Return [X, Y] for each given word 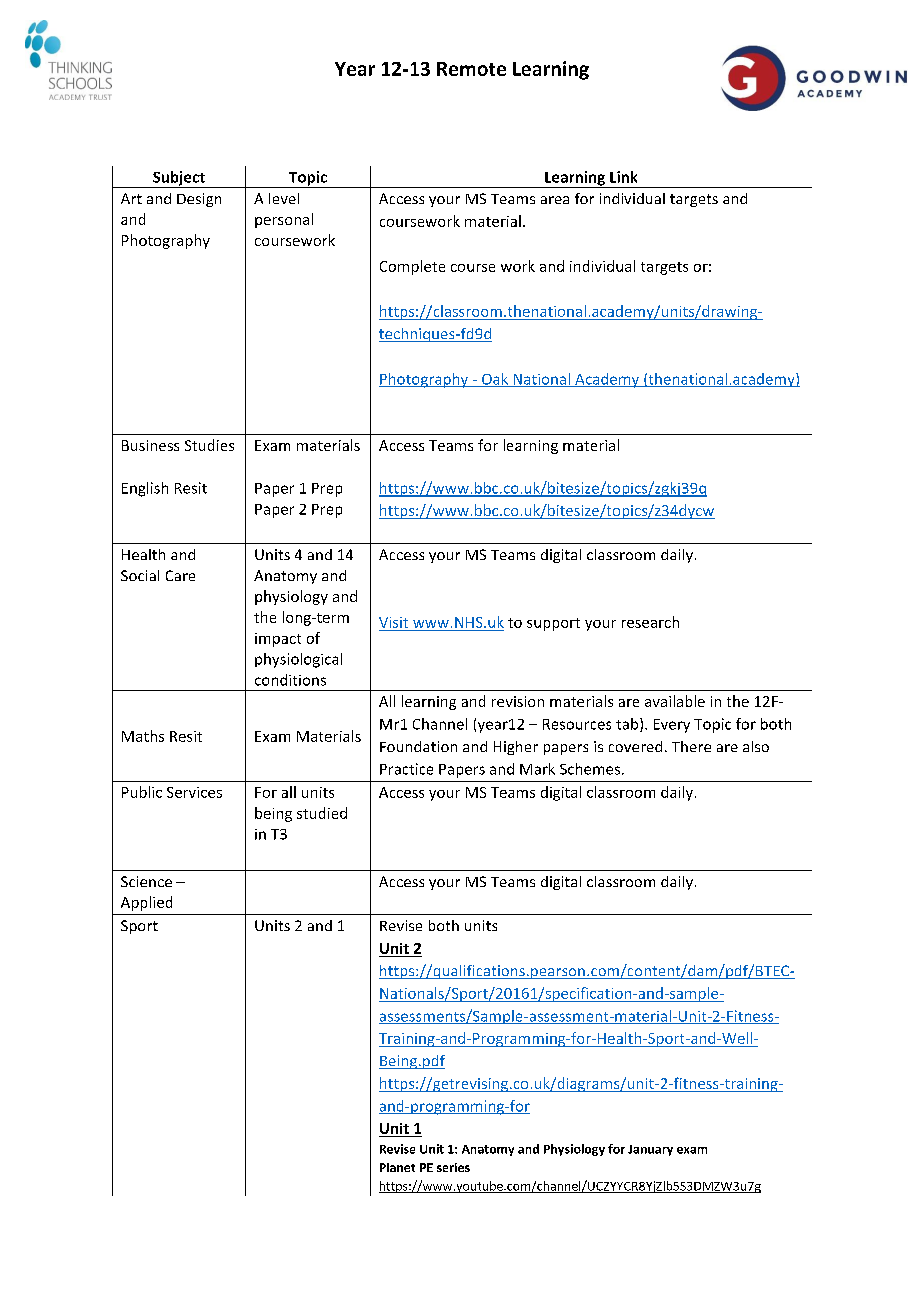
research [650, 622]
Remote [471, 69]
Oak [495, 380]
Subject [179, 179]
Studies [209, 445]
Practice [406, 769]
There [691, 746]
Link [623, 177]
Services [194, 792]
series [453, 1167]
